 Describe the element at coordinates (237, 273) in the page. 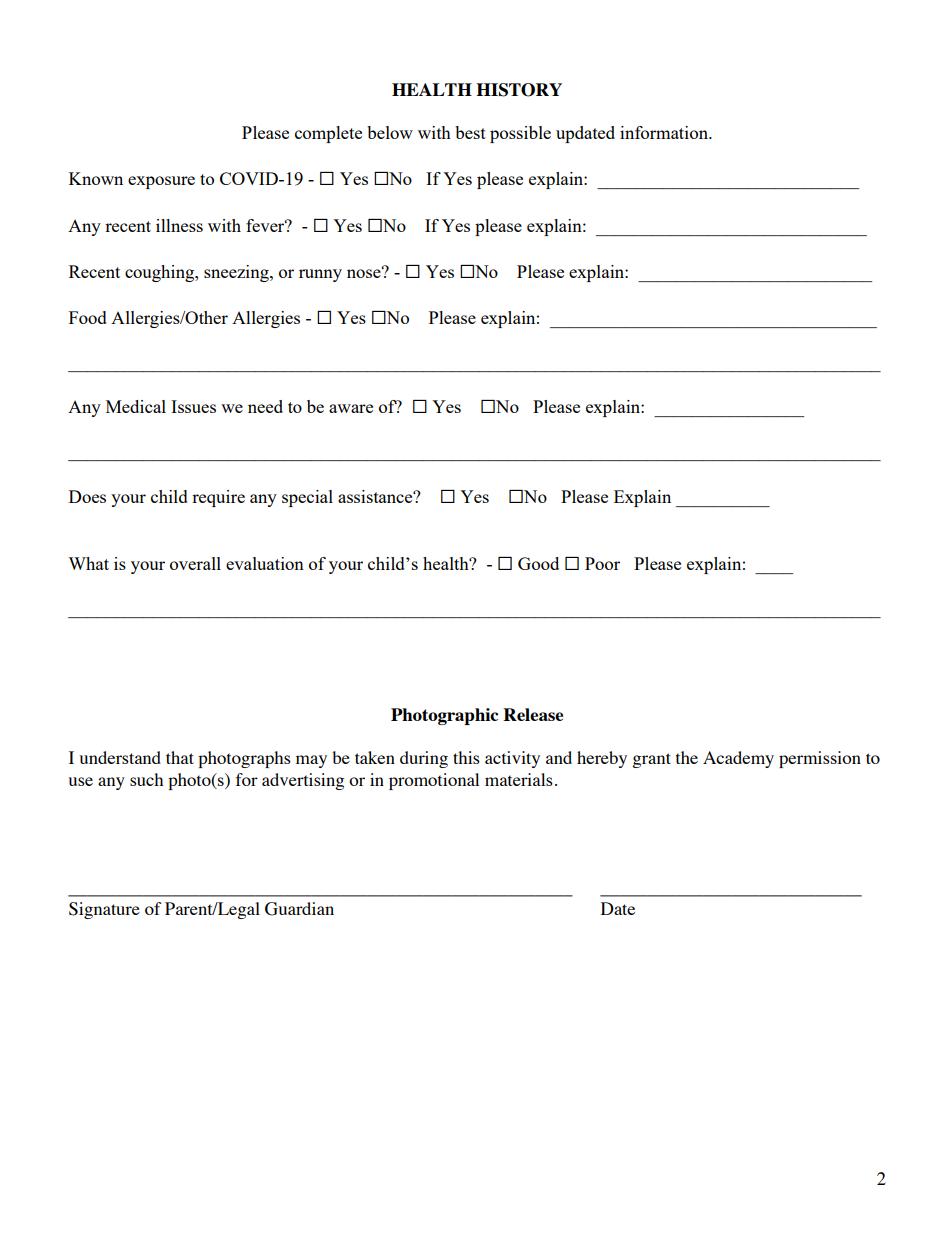

I see `sneezing` at that location.
